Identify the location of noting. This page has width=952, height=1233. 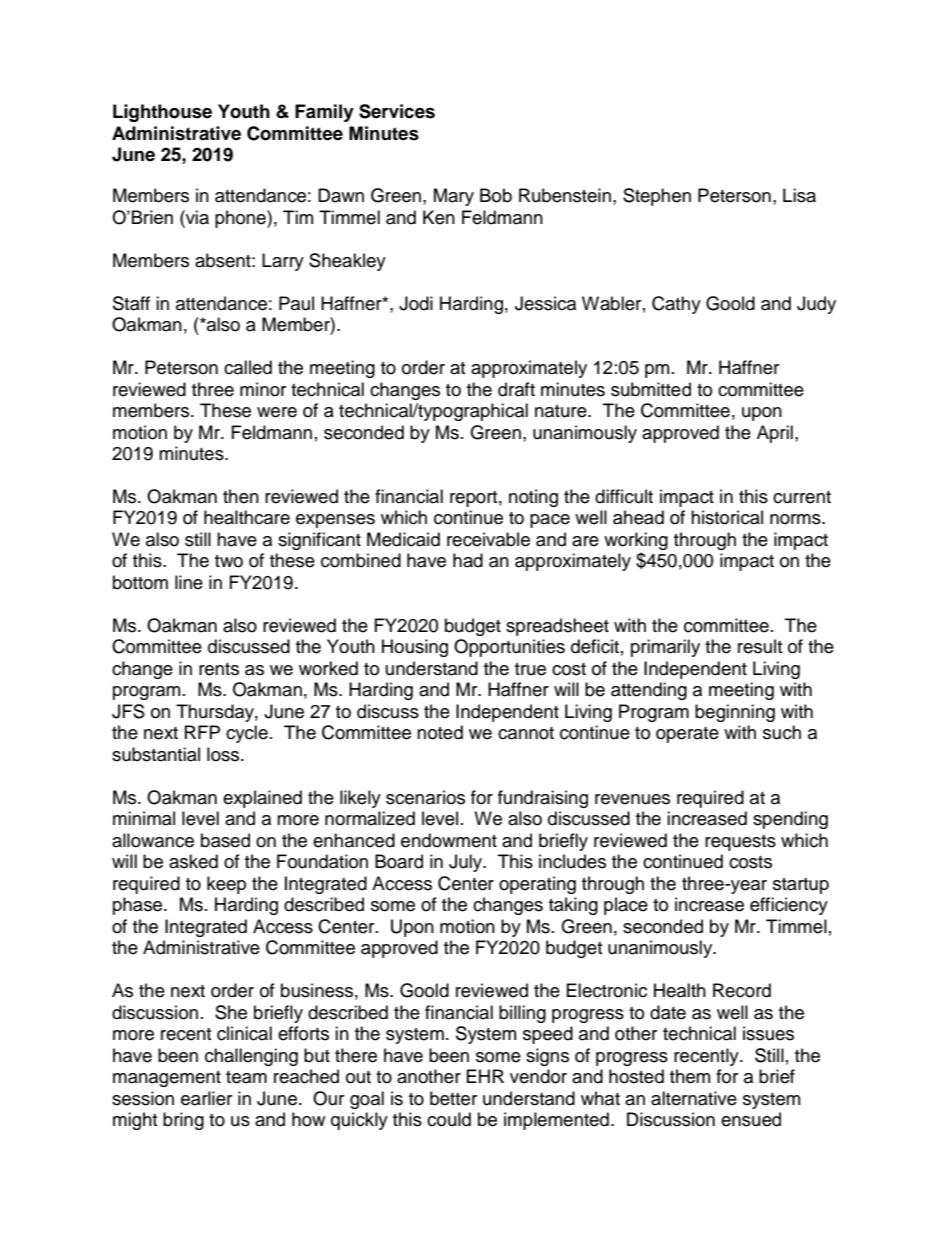
(533, 498).
